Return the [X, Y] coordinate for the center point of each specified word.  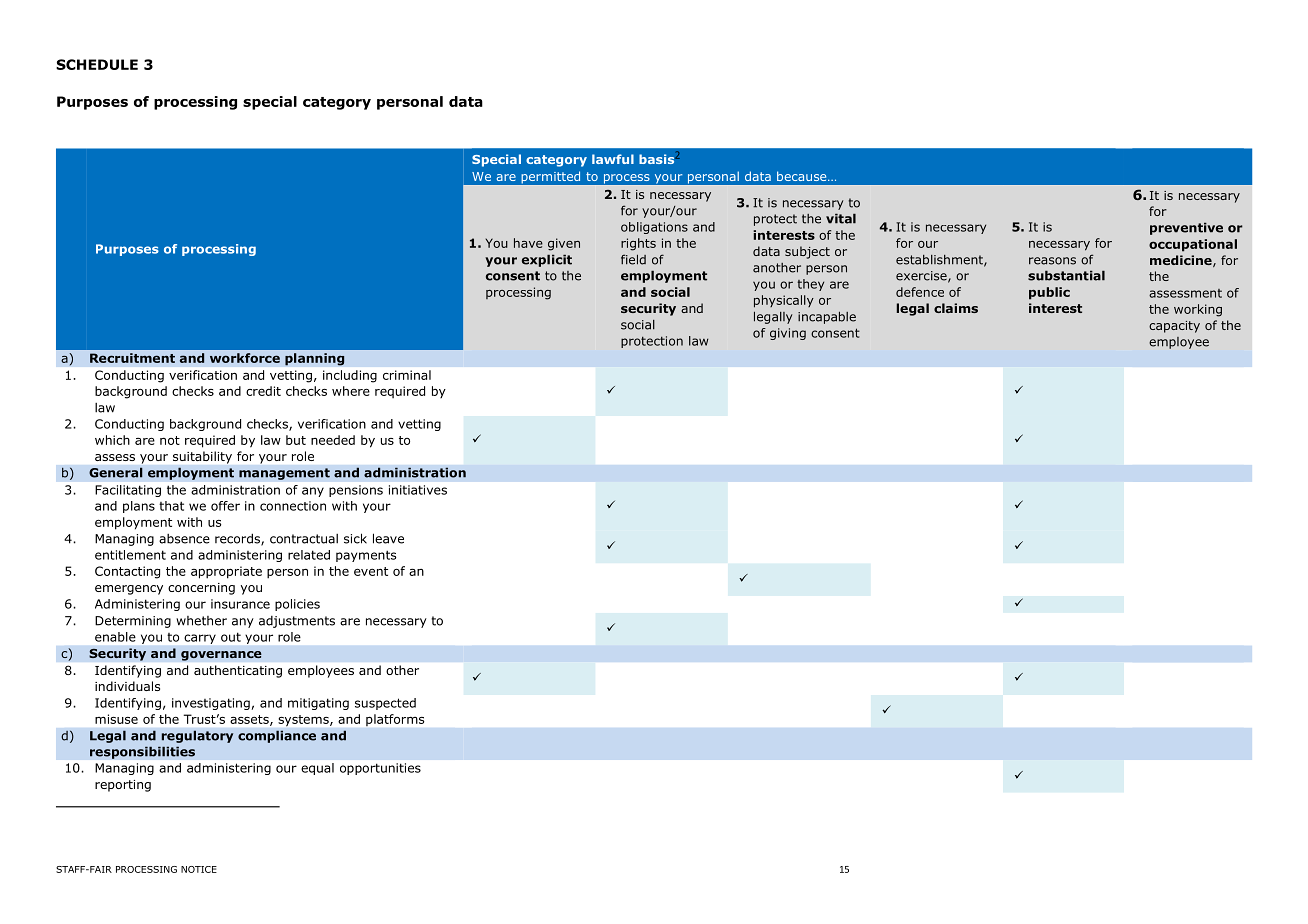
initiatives [418, 490]
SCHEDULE [97, 64]
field [633, 259]
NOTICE [199, 869]
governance [221, 656]
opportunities [380, 769]
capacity [1174, 327]
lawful [613, 159]
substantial [1066, 275]
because [803, 176]
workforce [245, 358]
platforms [395, 720]
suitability [202, 457]
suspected [385, 704]
